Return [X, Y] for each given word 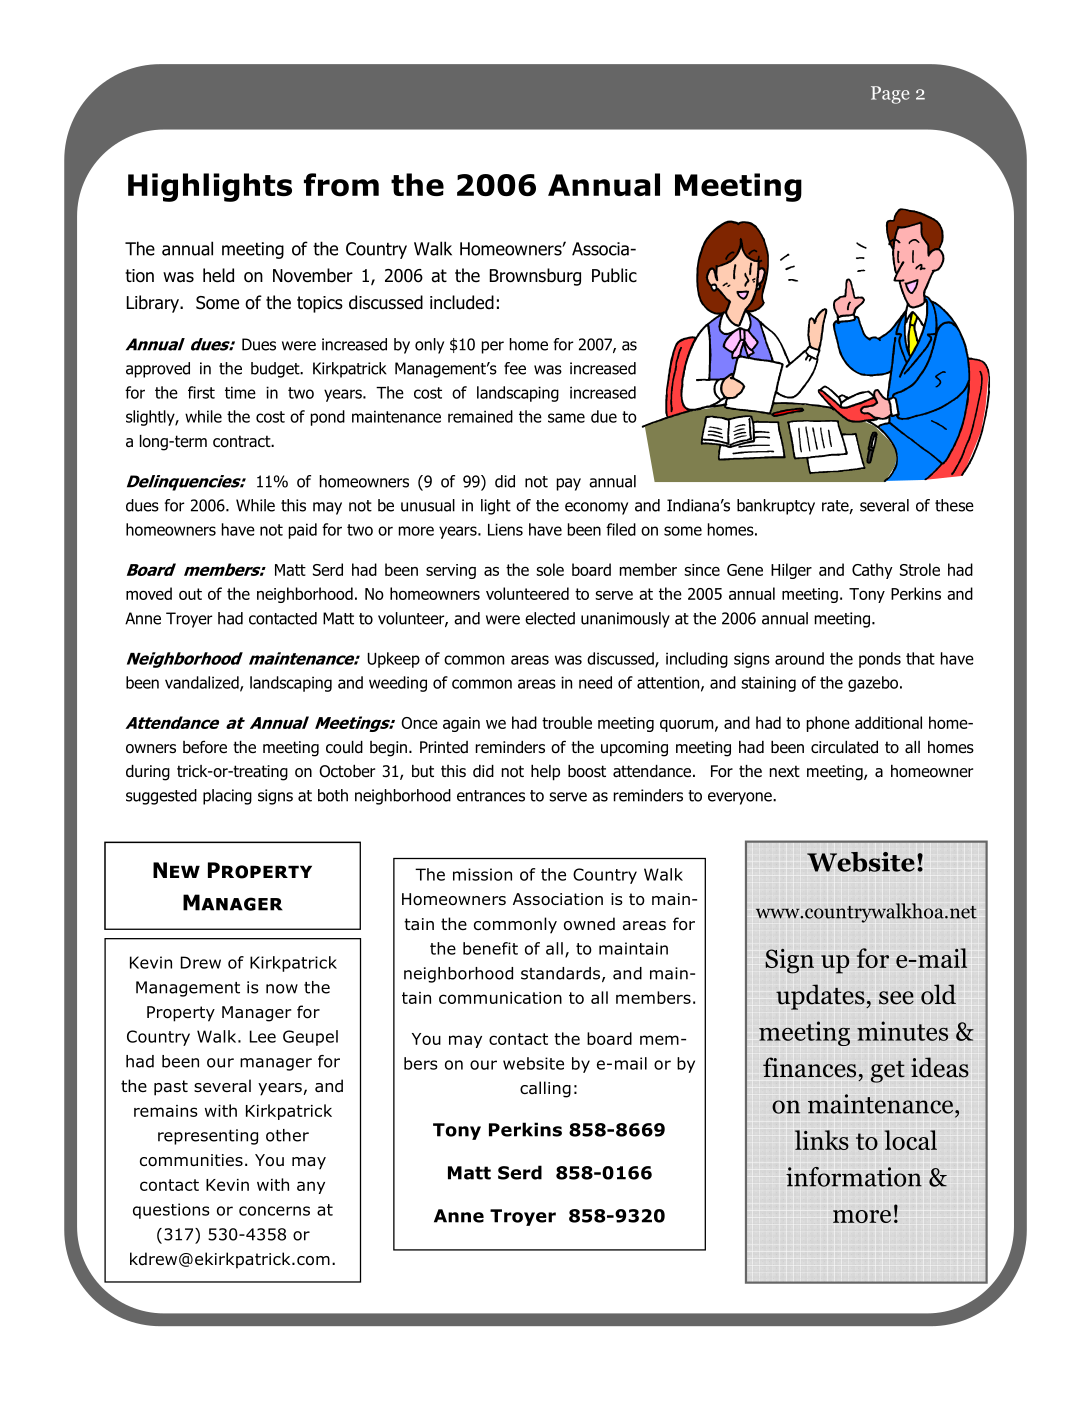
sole [550, 569]
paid [303, 531]
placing [227, 797]
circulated [844, 747]
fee [515, 368]
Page [890, 95]
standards [560, 973]
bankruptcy [776, 507]
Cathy [872, 571]
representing [208, 1137]
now [282, 989]
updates [821, 997]
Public [614, 275]
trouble [567, 722]
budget [276, 370]
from [341, 185]
